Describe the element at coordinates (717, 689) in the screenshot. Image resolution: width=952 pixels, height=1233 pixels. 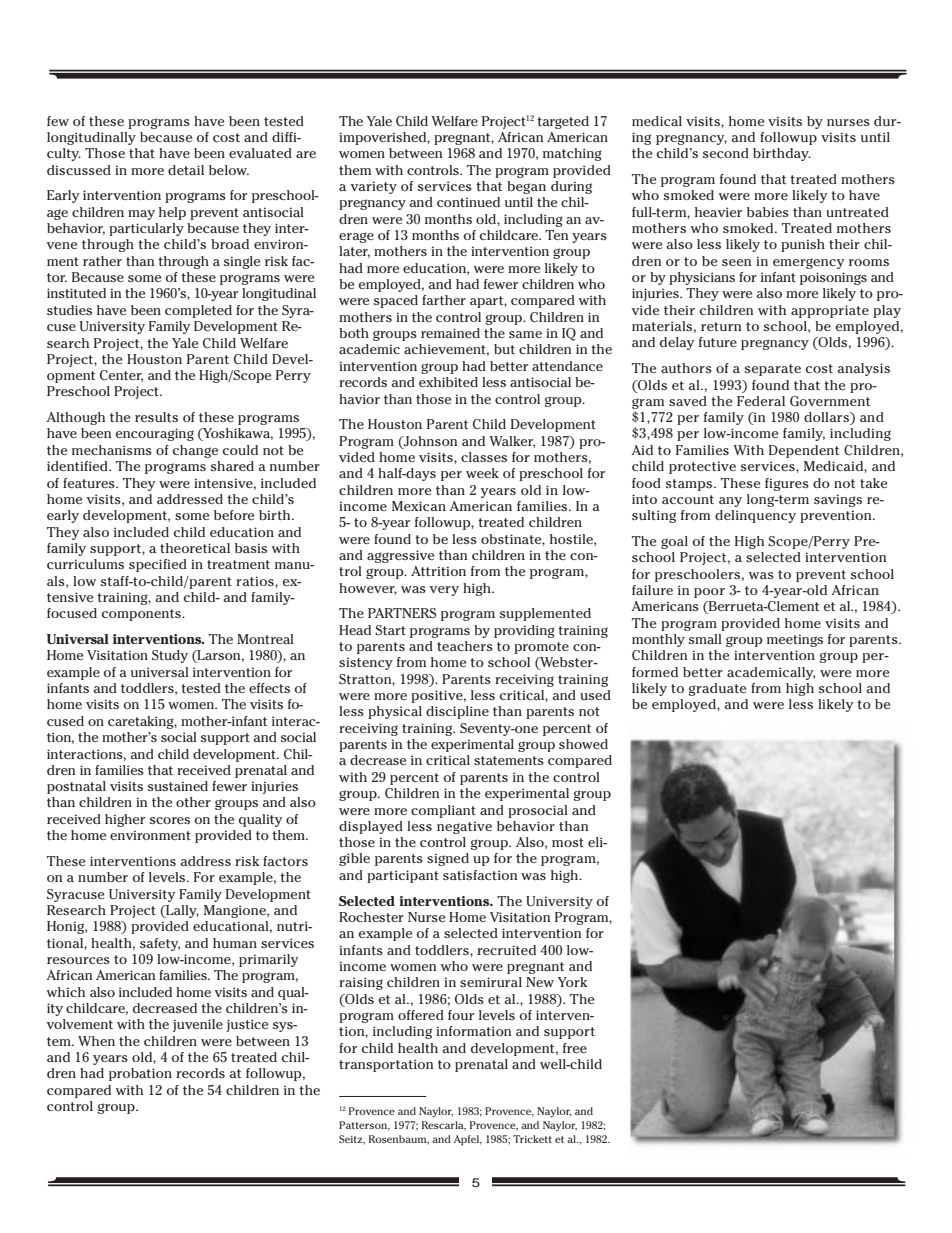
I see `graduate` at that location.
